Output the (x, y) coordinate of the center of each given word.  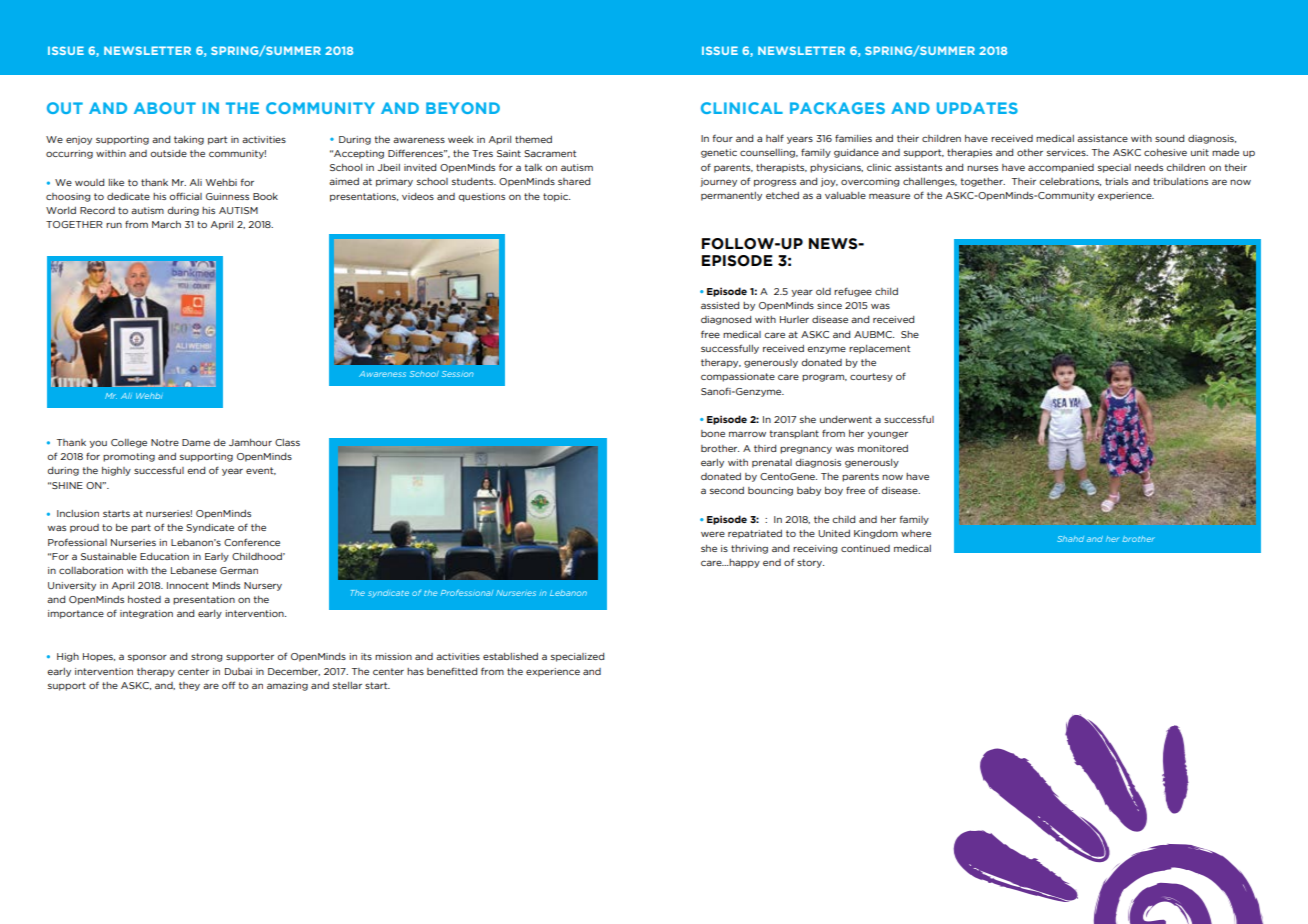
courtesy (871, 377)
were (713, 534)
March (166, 224)
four (723, 138)
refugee (853, 292)
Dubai (238, 671)
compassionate (738, 377)
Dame (196, 442)
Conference (252, 542)
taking (189, 140)
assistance (1102, 138)
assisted (720, 305)
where (916, 533)
